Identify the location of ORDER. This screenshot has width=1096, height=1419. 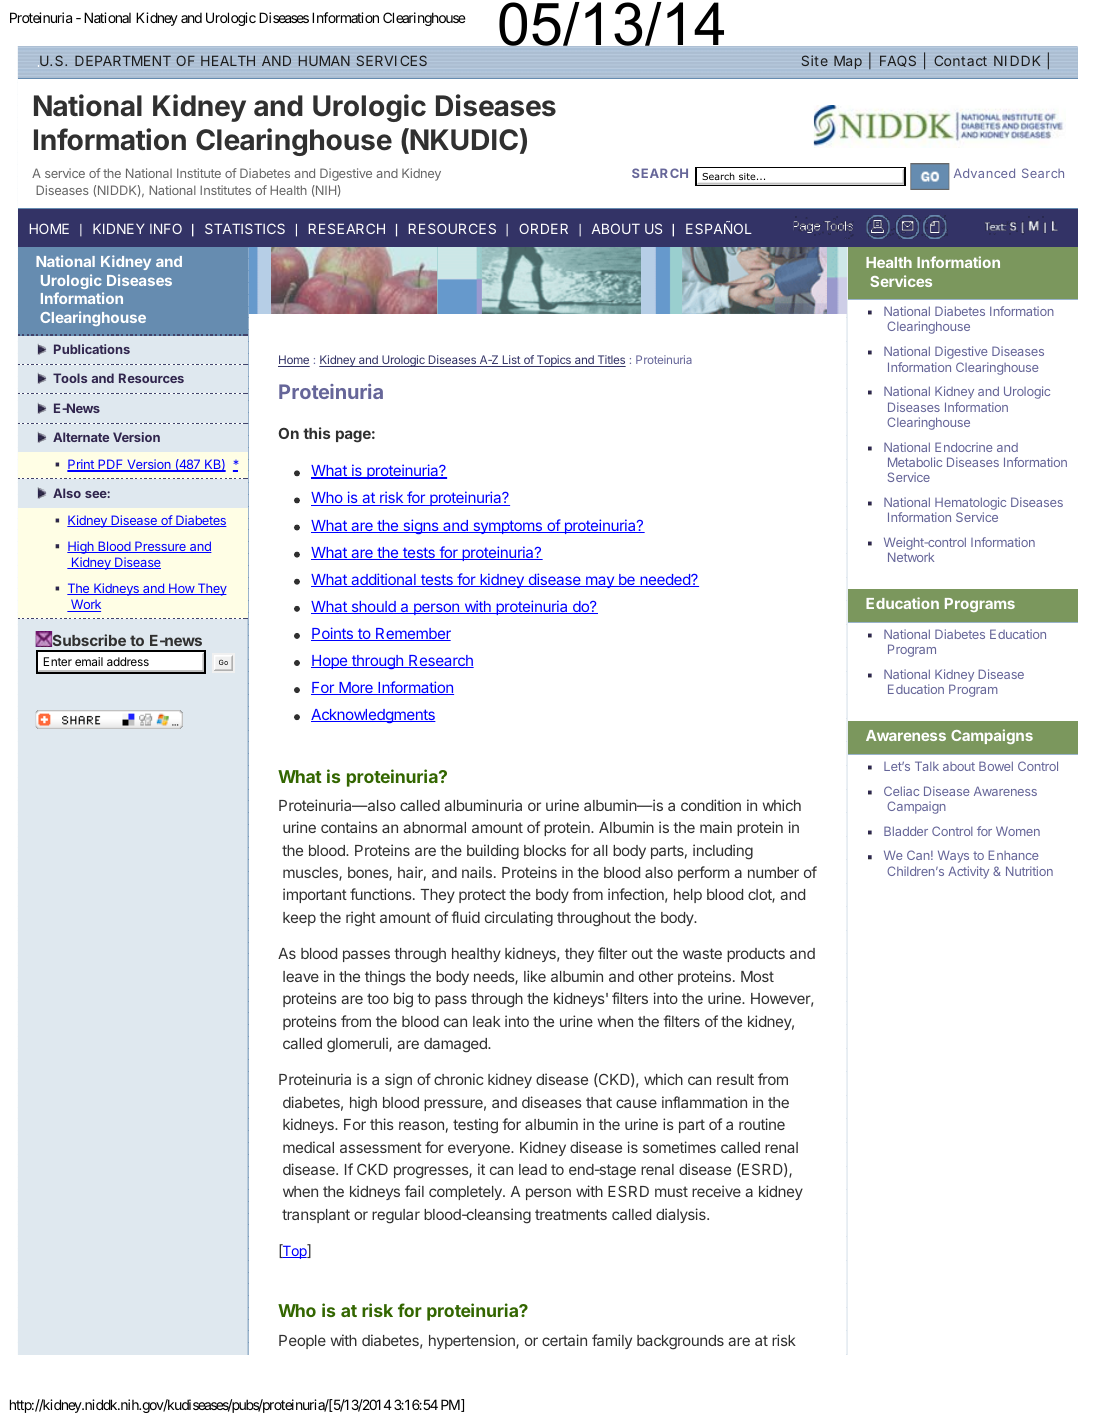
(543, 228).
